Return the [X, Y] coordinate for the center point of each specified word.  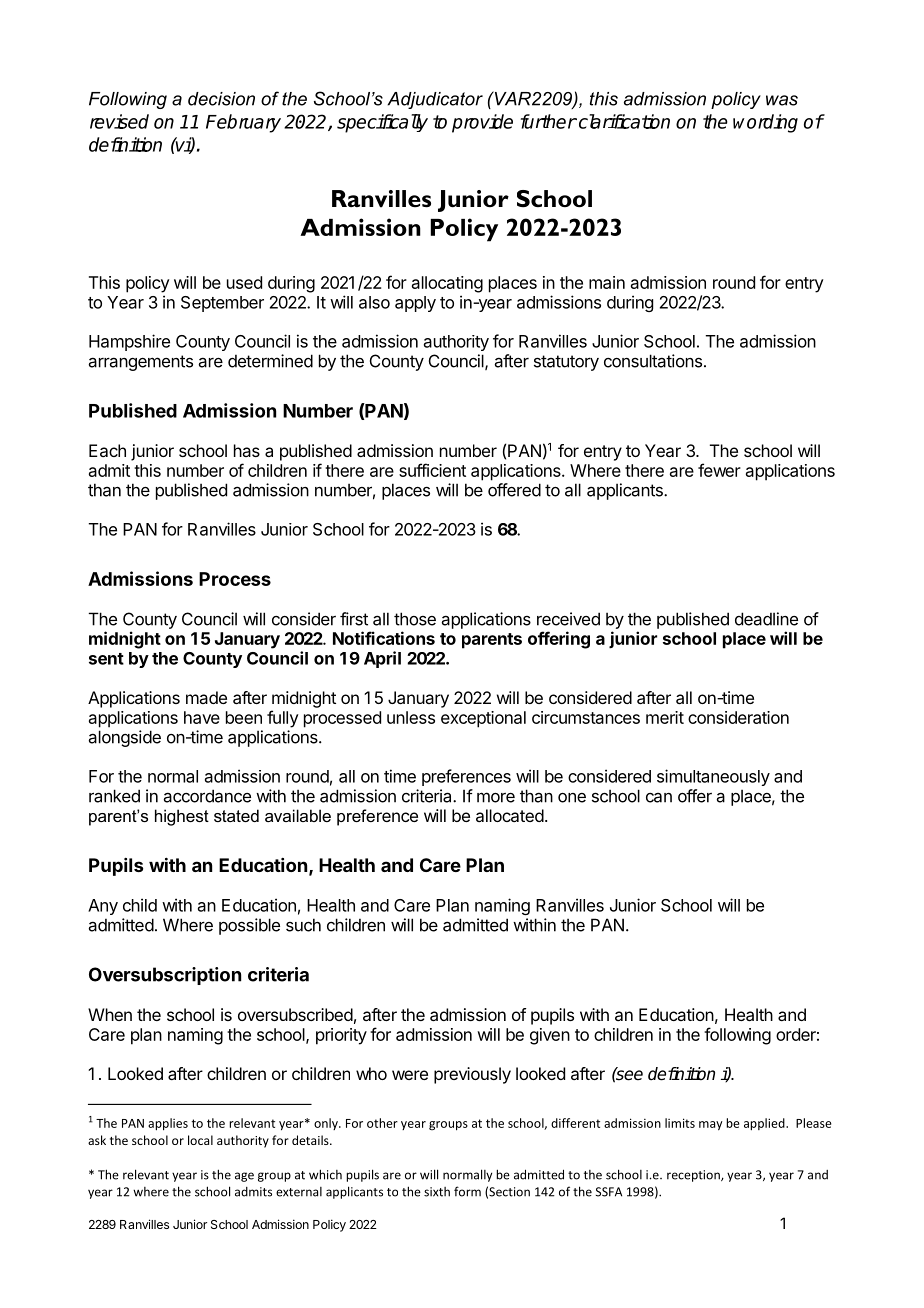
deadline [766, 619]
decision [221, 99]
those [415, 619]
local [200, 1140]
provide [482, 123]
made [206, 697]
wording [765, 123]
